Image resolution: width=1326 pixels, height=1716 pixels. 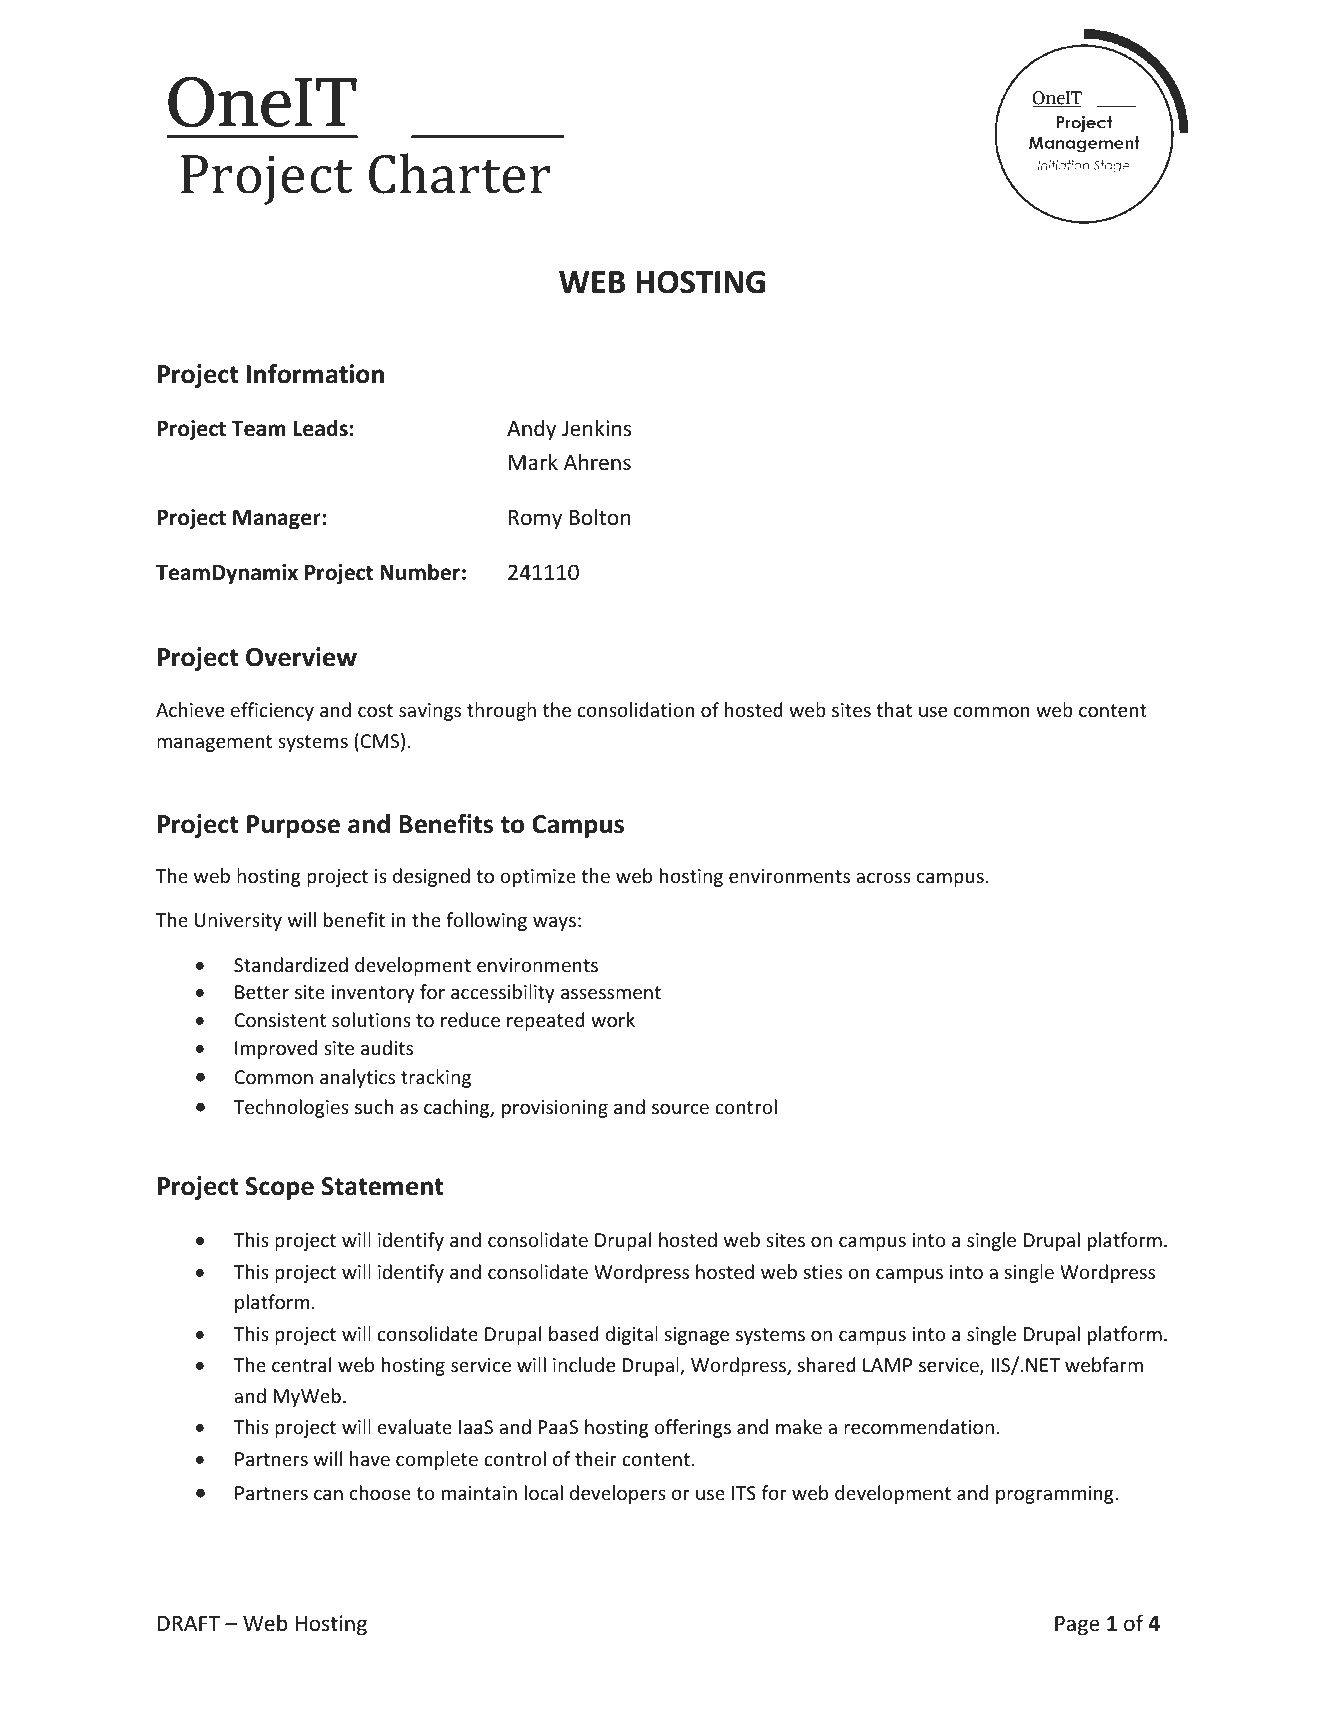 What do you see at coordinates (1077, 1626) in the screenshot?
I see `Page` at bounding box center [1077, 1626].
